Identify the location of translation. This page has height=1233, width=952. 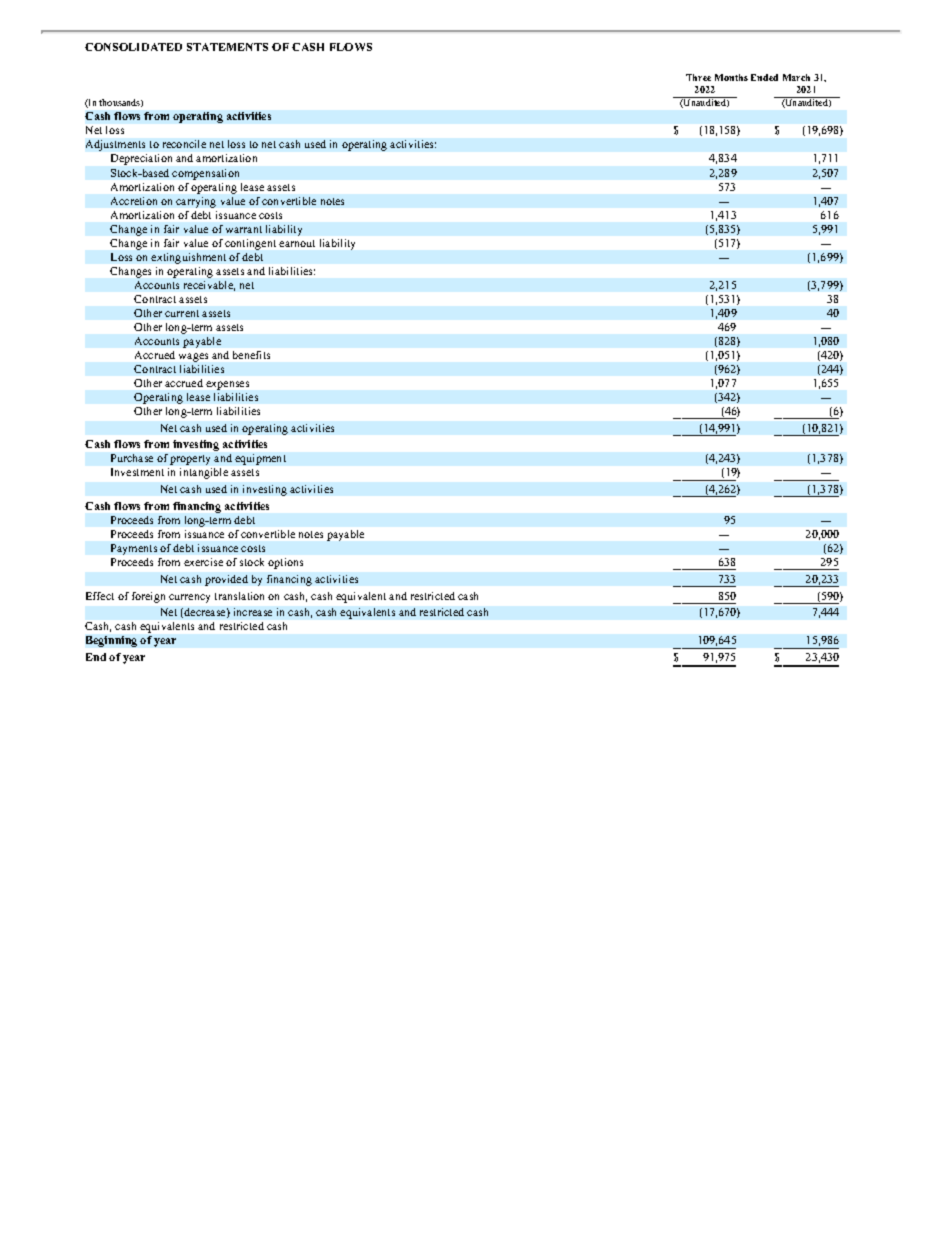
(239, 596).
